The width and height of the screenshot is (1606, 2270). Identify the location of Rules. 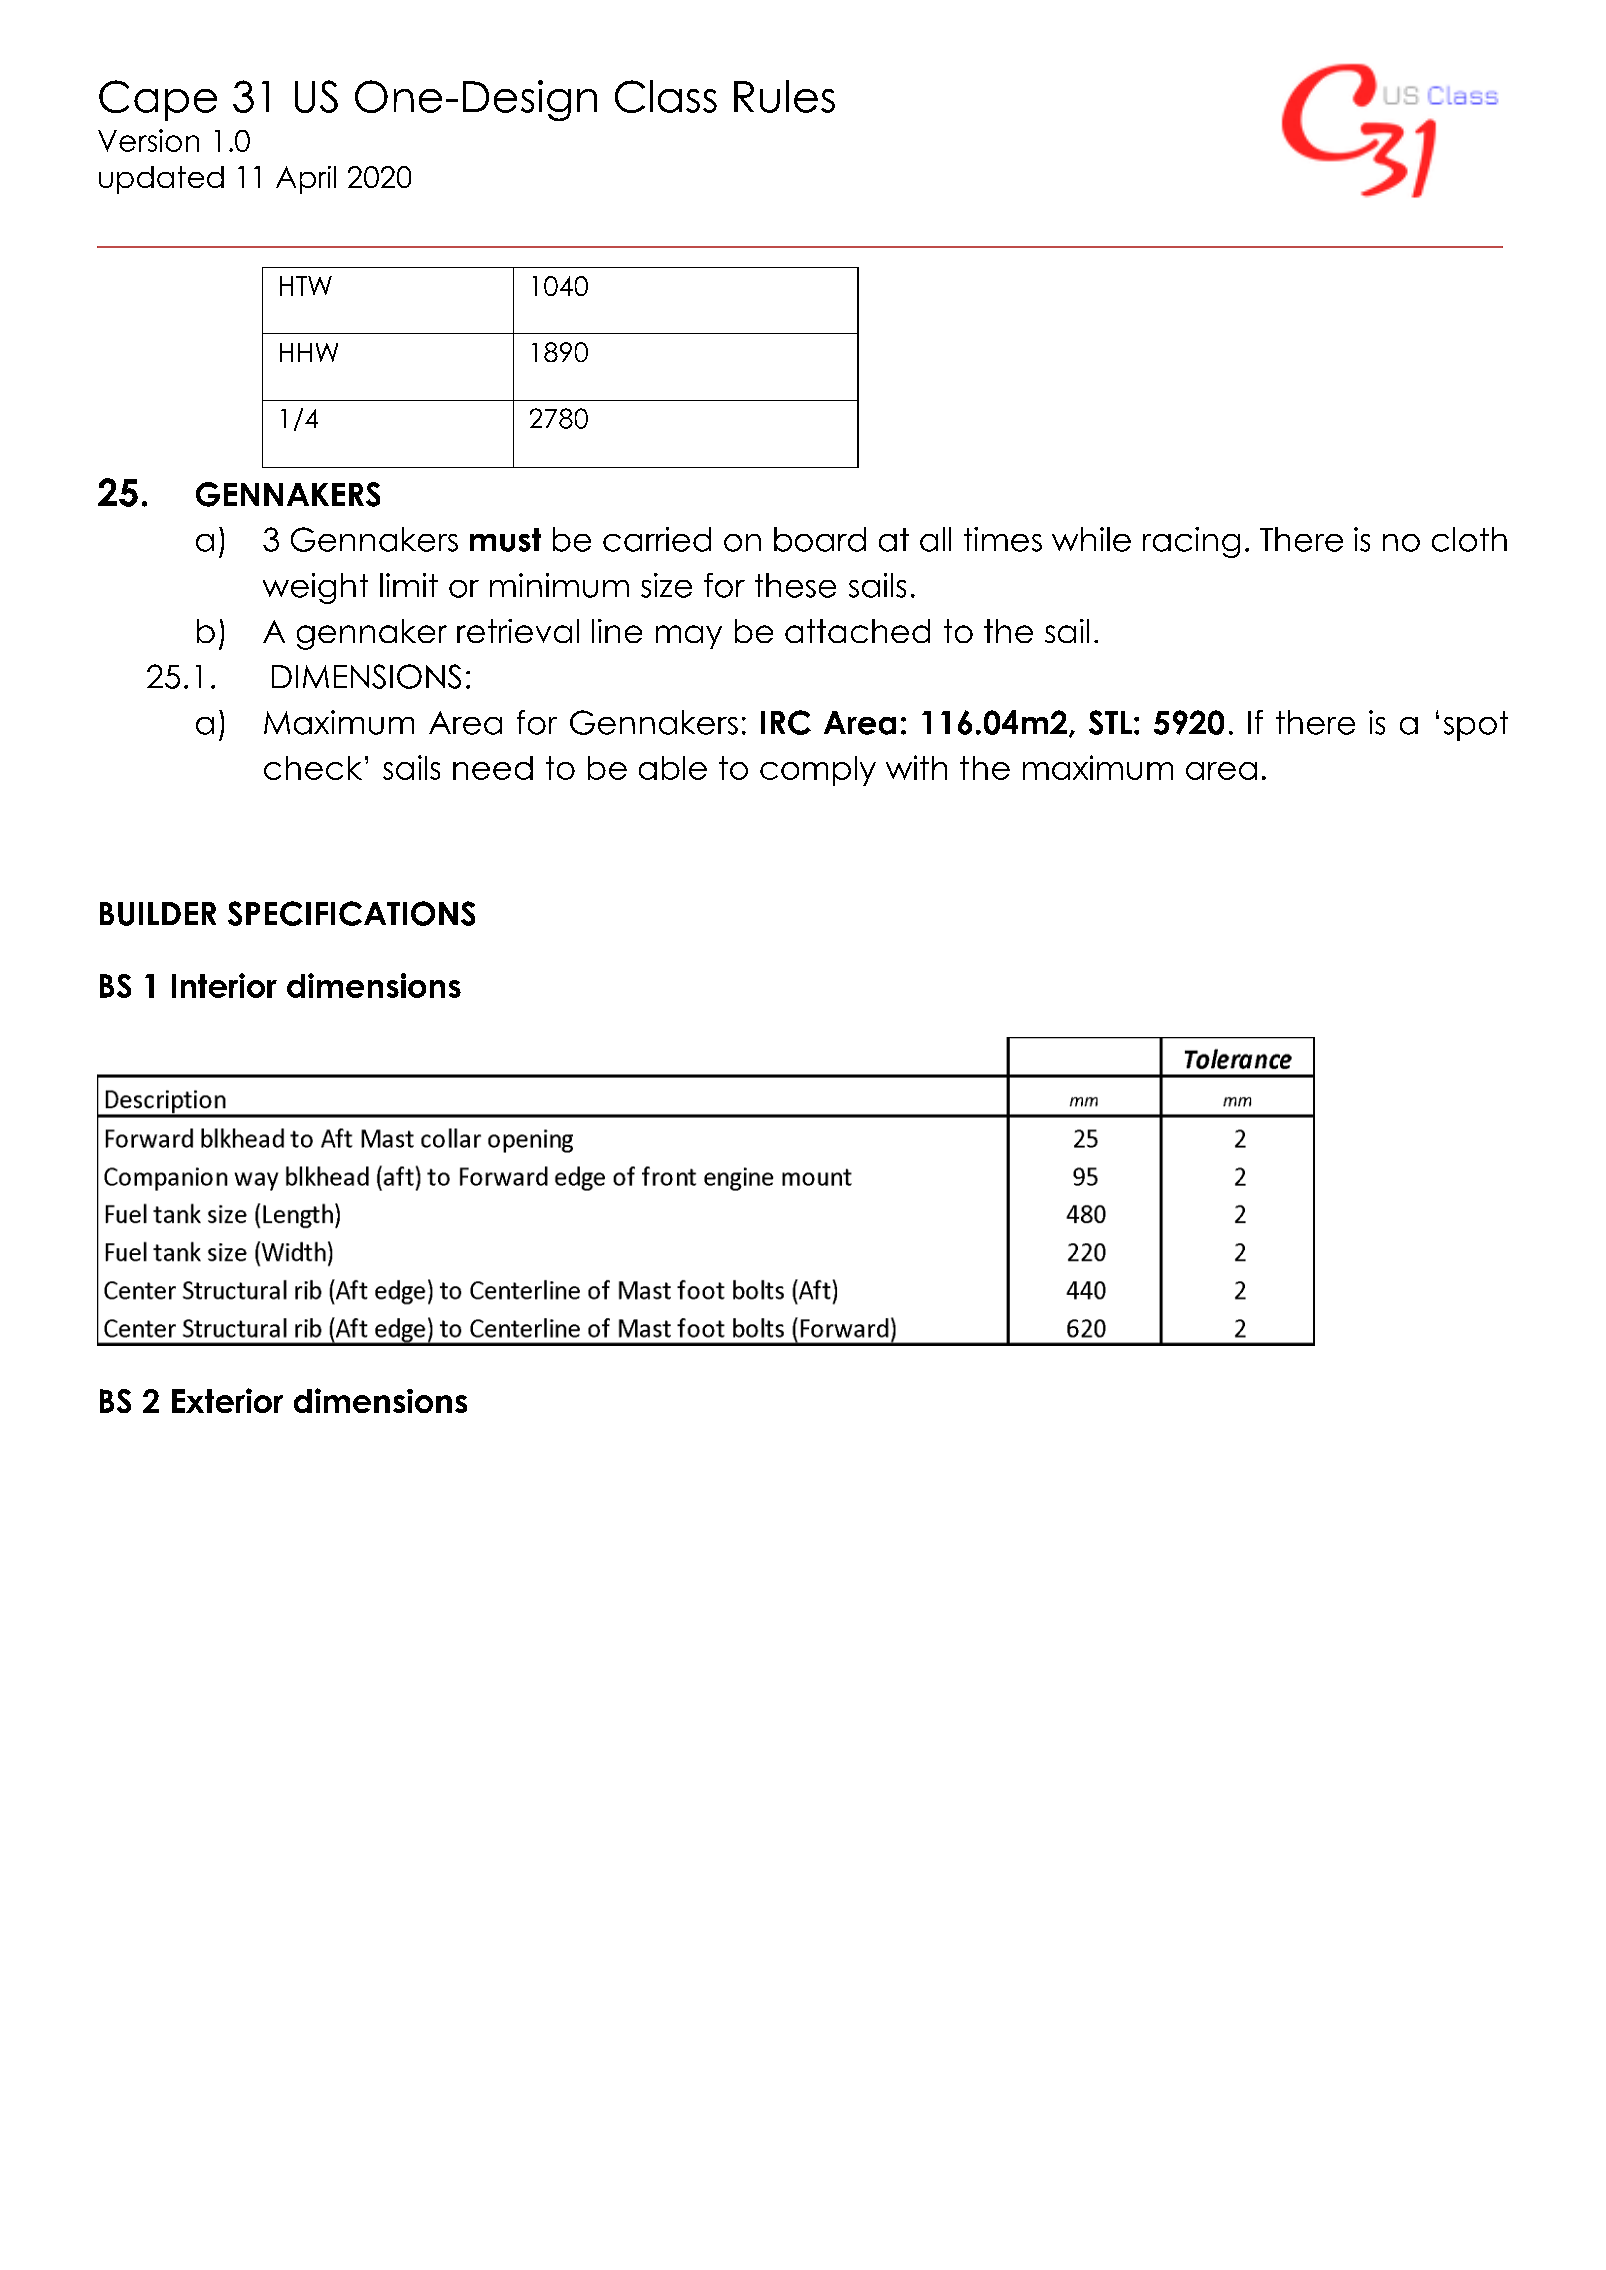
(784, 96).
